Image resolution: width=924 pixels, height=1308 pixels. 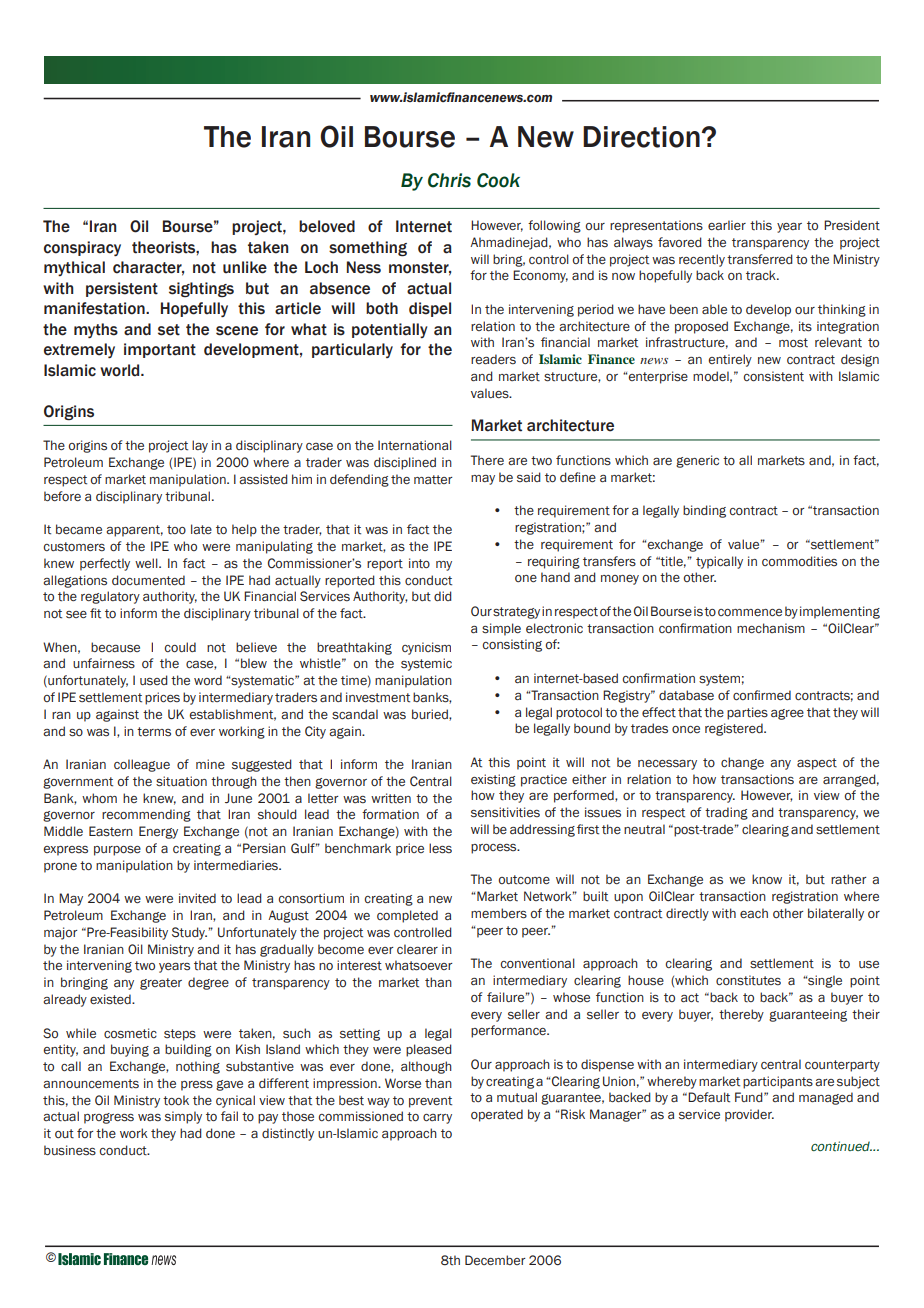 I want to click on simply, so click(x=183, y=1117).
